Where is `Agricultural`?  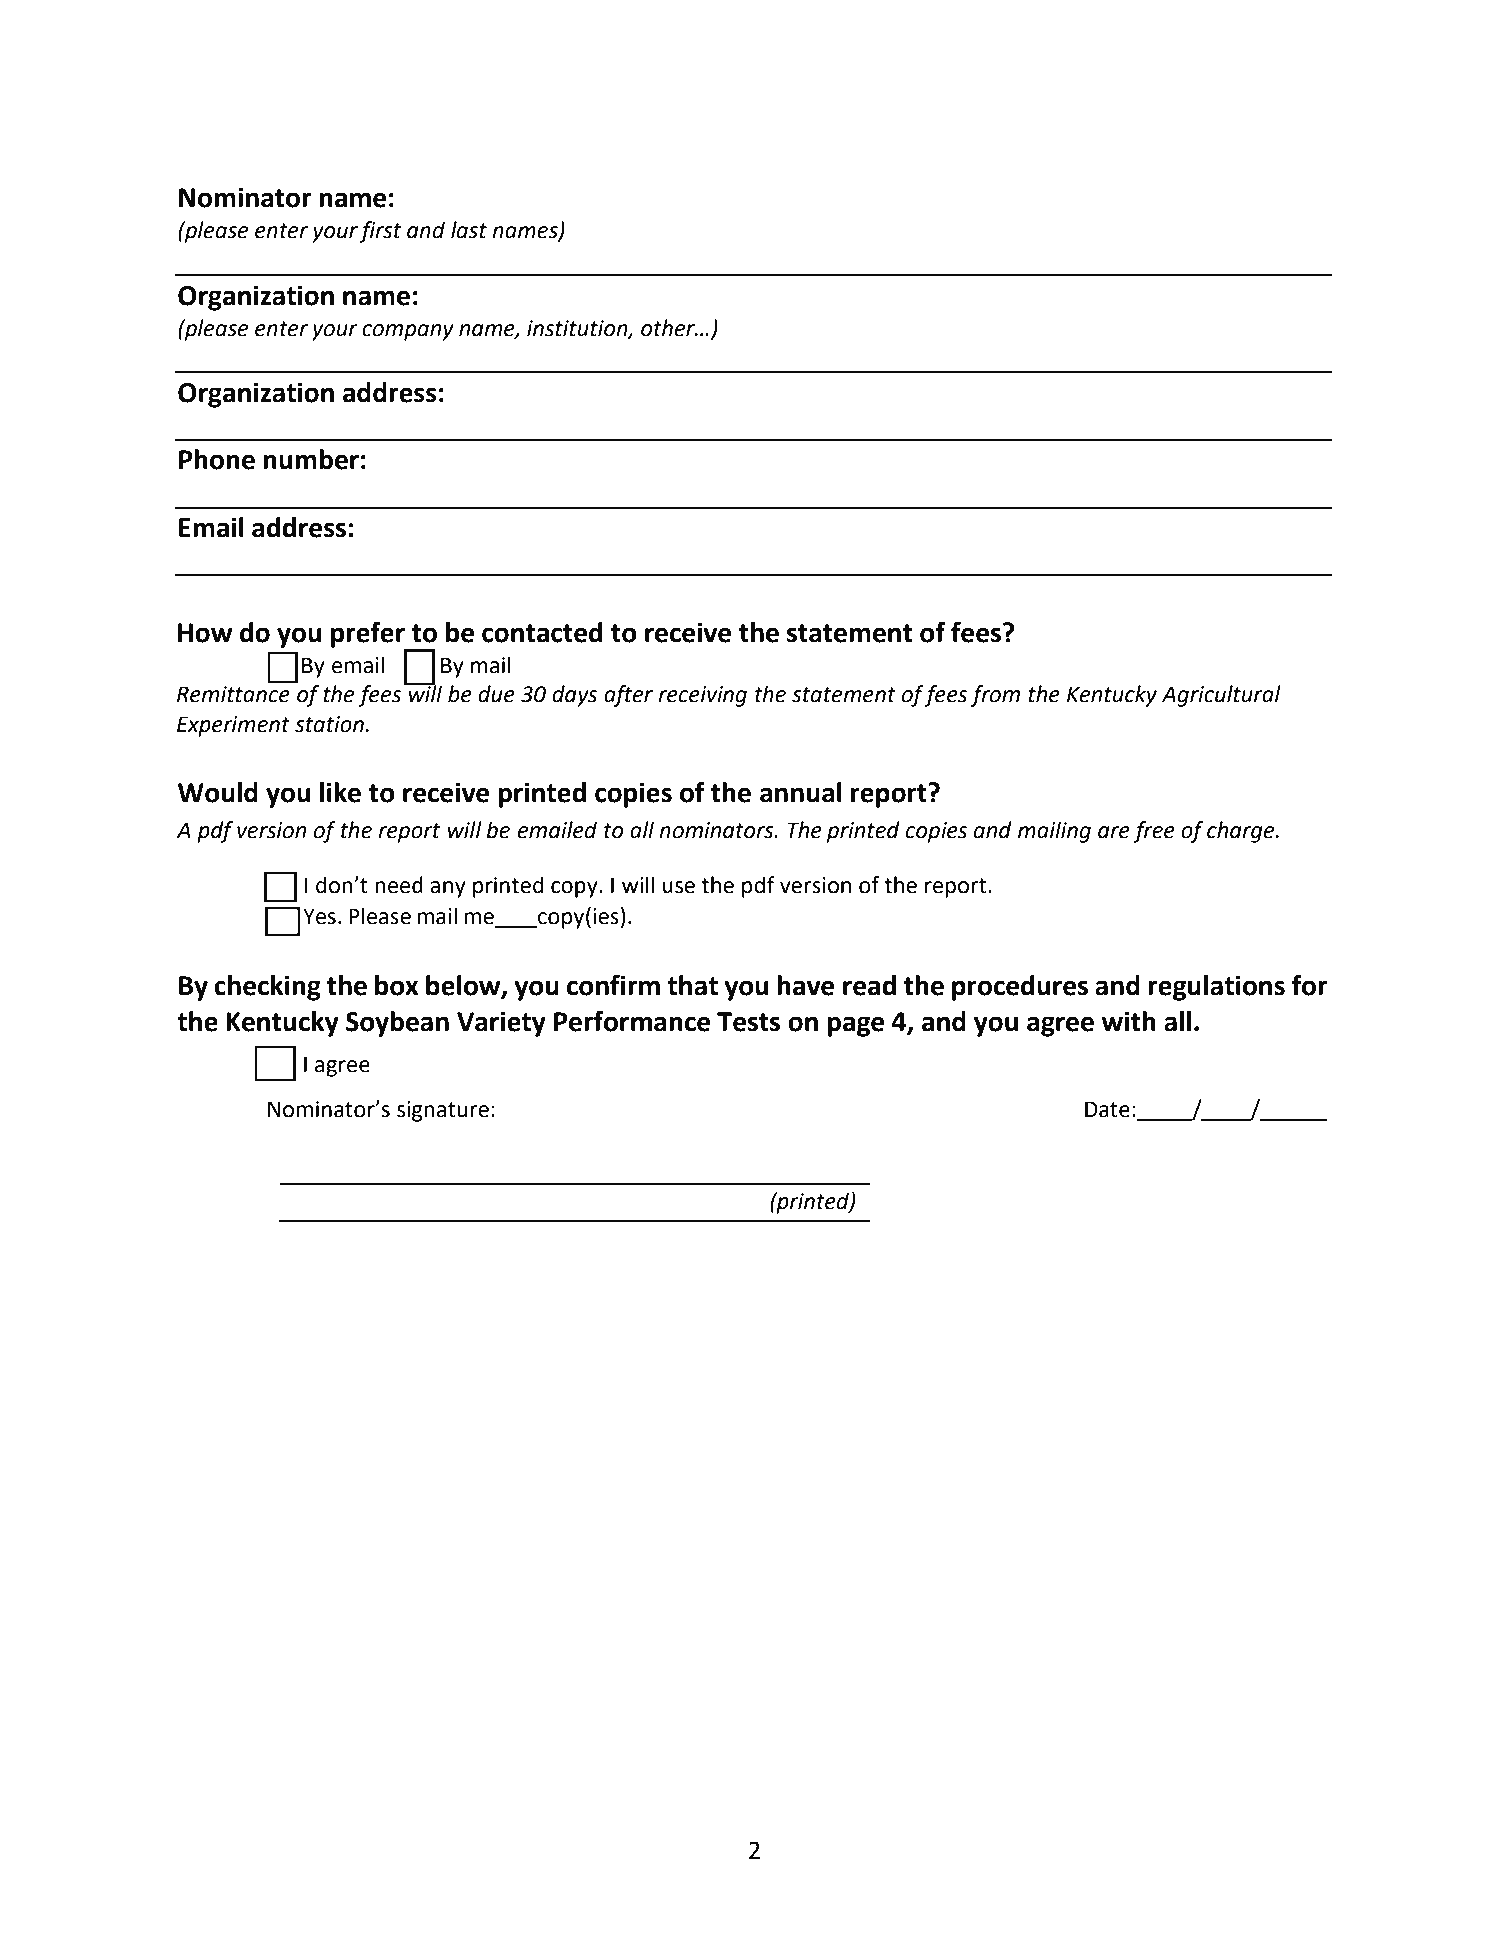 Agricultural is located at coordinates (1221, 696).
